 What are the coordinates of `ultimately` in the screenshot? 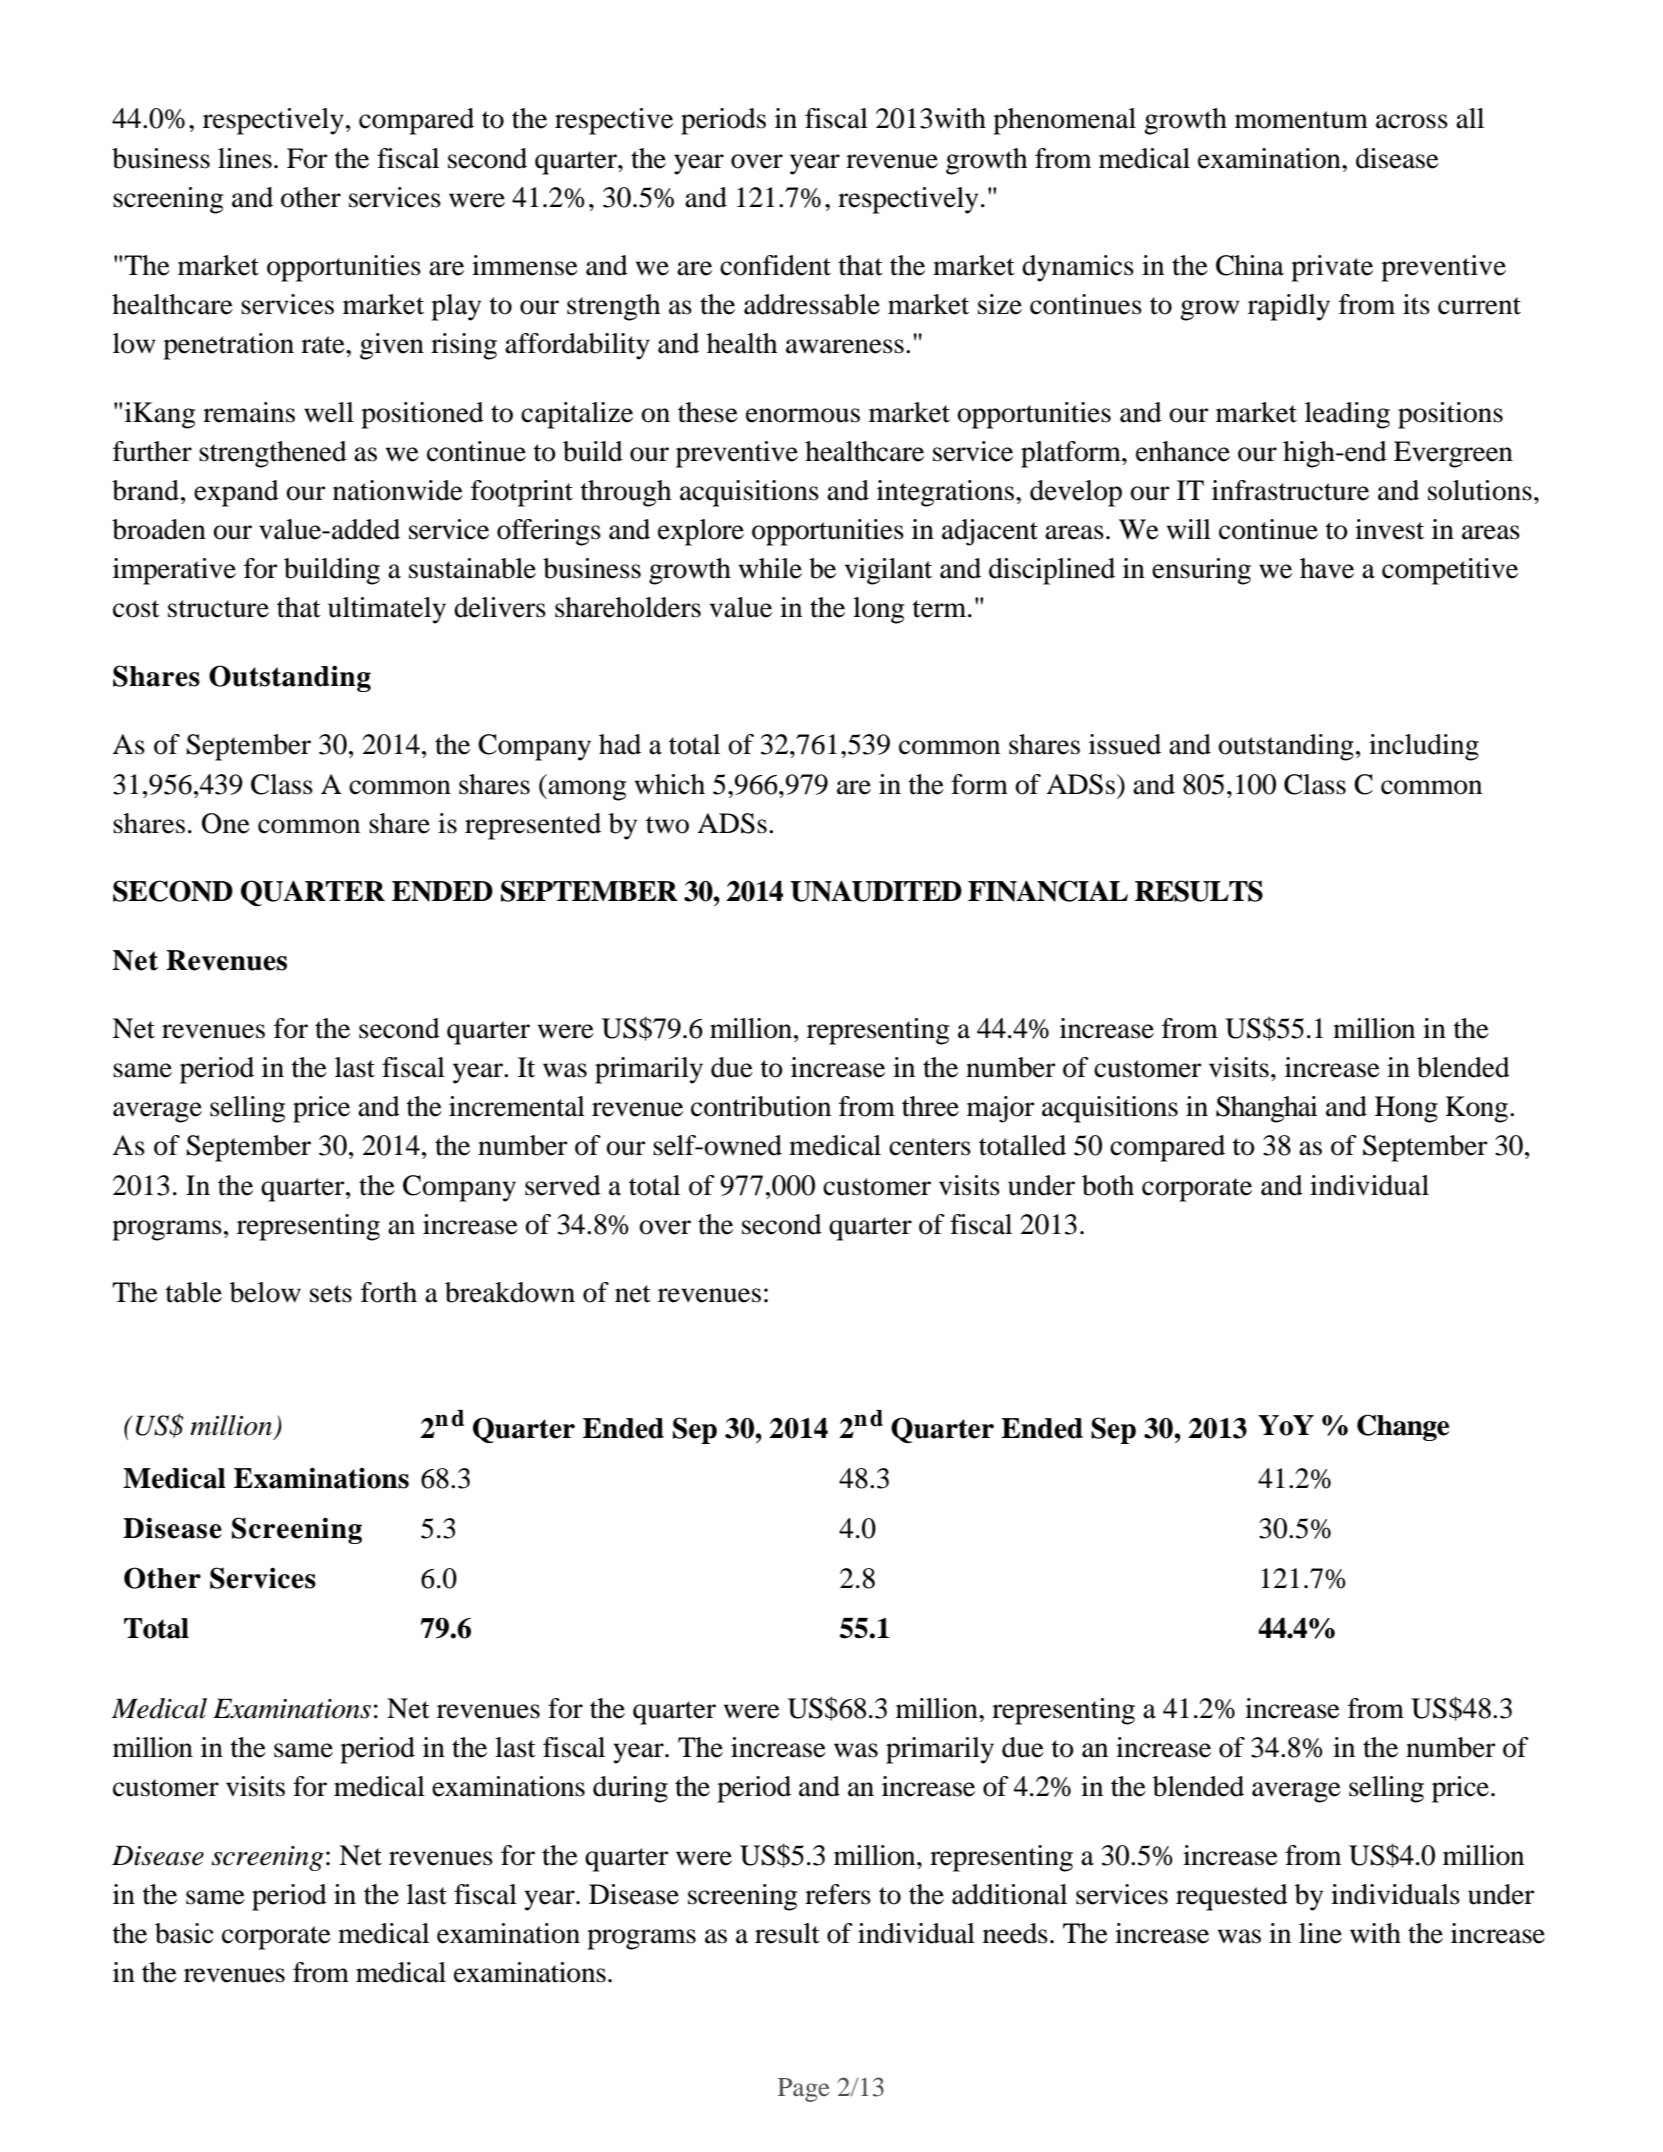 It's located at (387, 610).
